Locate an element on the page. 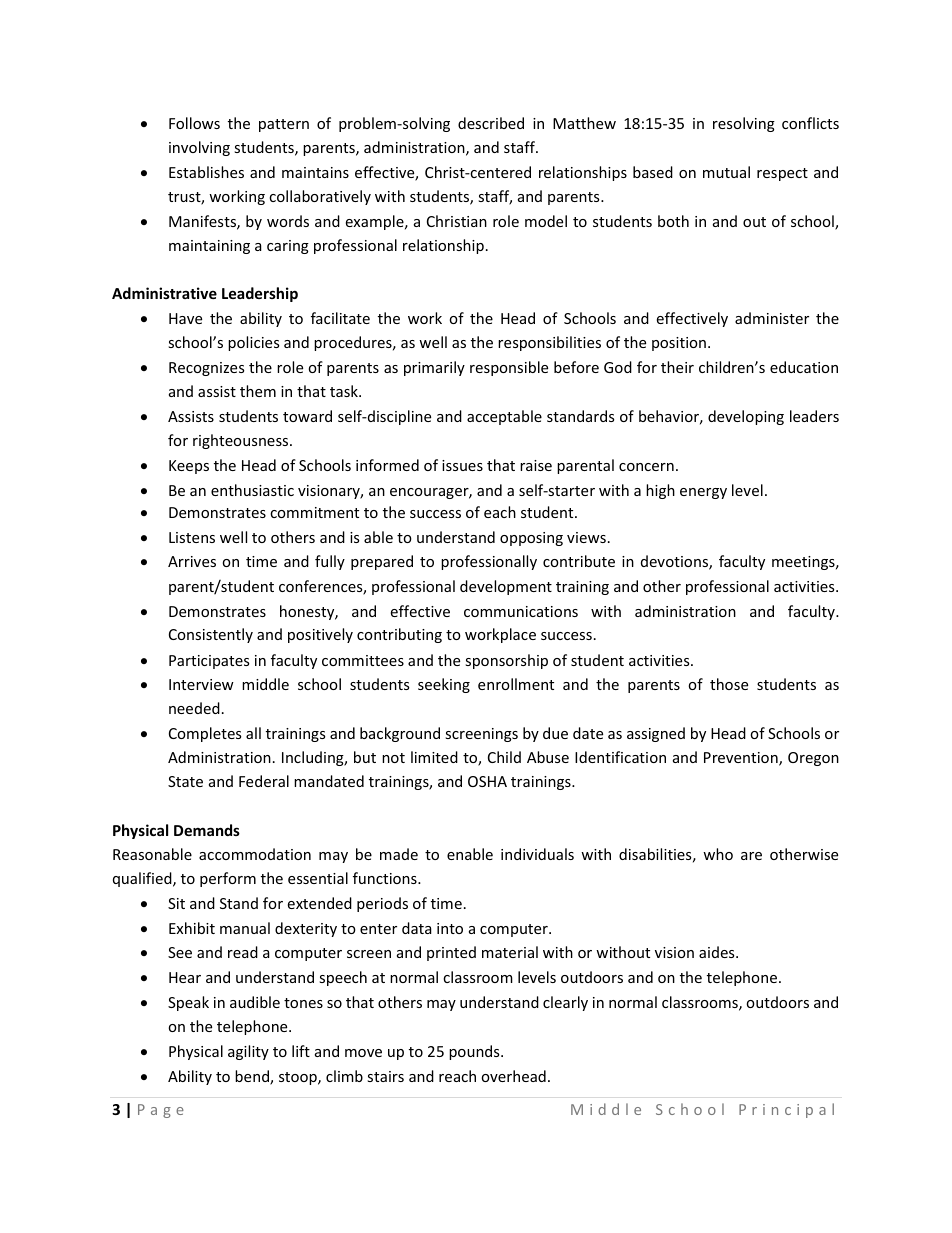  involving is located at coordinates (199, 148).
